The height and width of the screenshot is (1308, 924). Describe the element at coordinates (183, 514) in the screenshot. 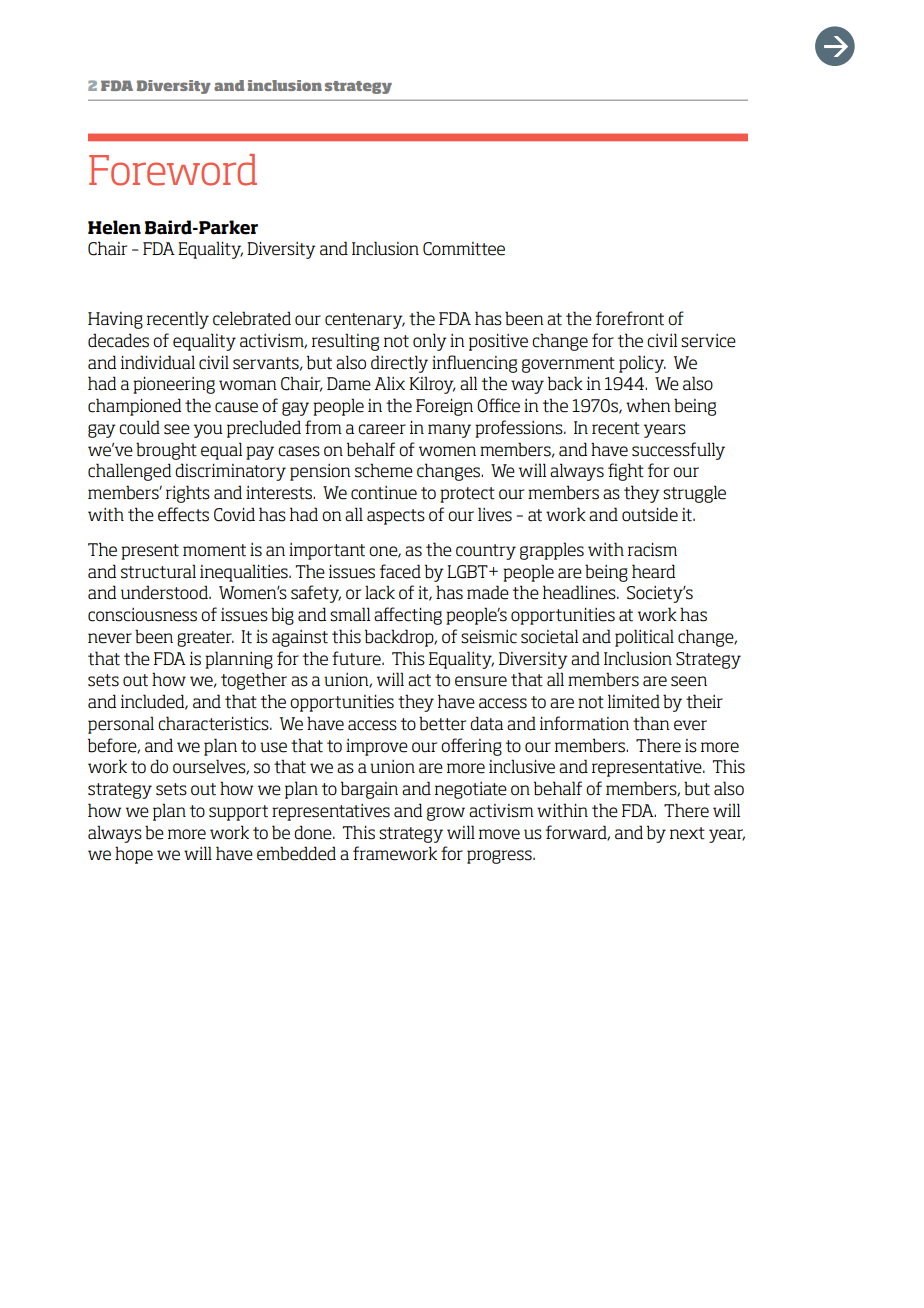

I see `effects` at that location.
